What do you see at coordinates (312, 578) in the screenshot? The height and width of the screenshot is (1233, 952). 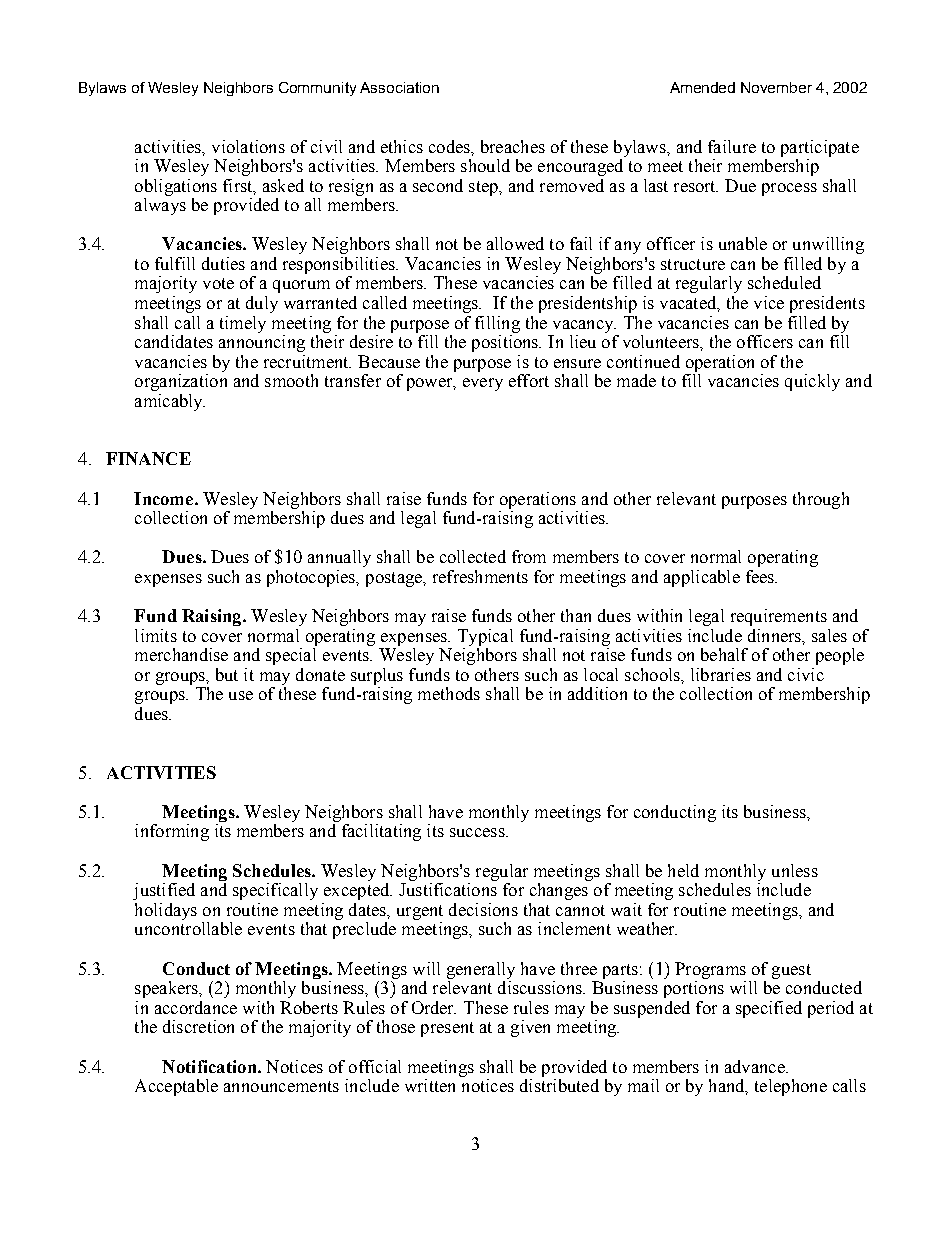 I see `photocopies` at bounding box center [312, 578].
